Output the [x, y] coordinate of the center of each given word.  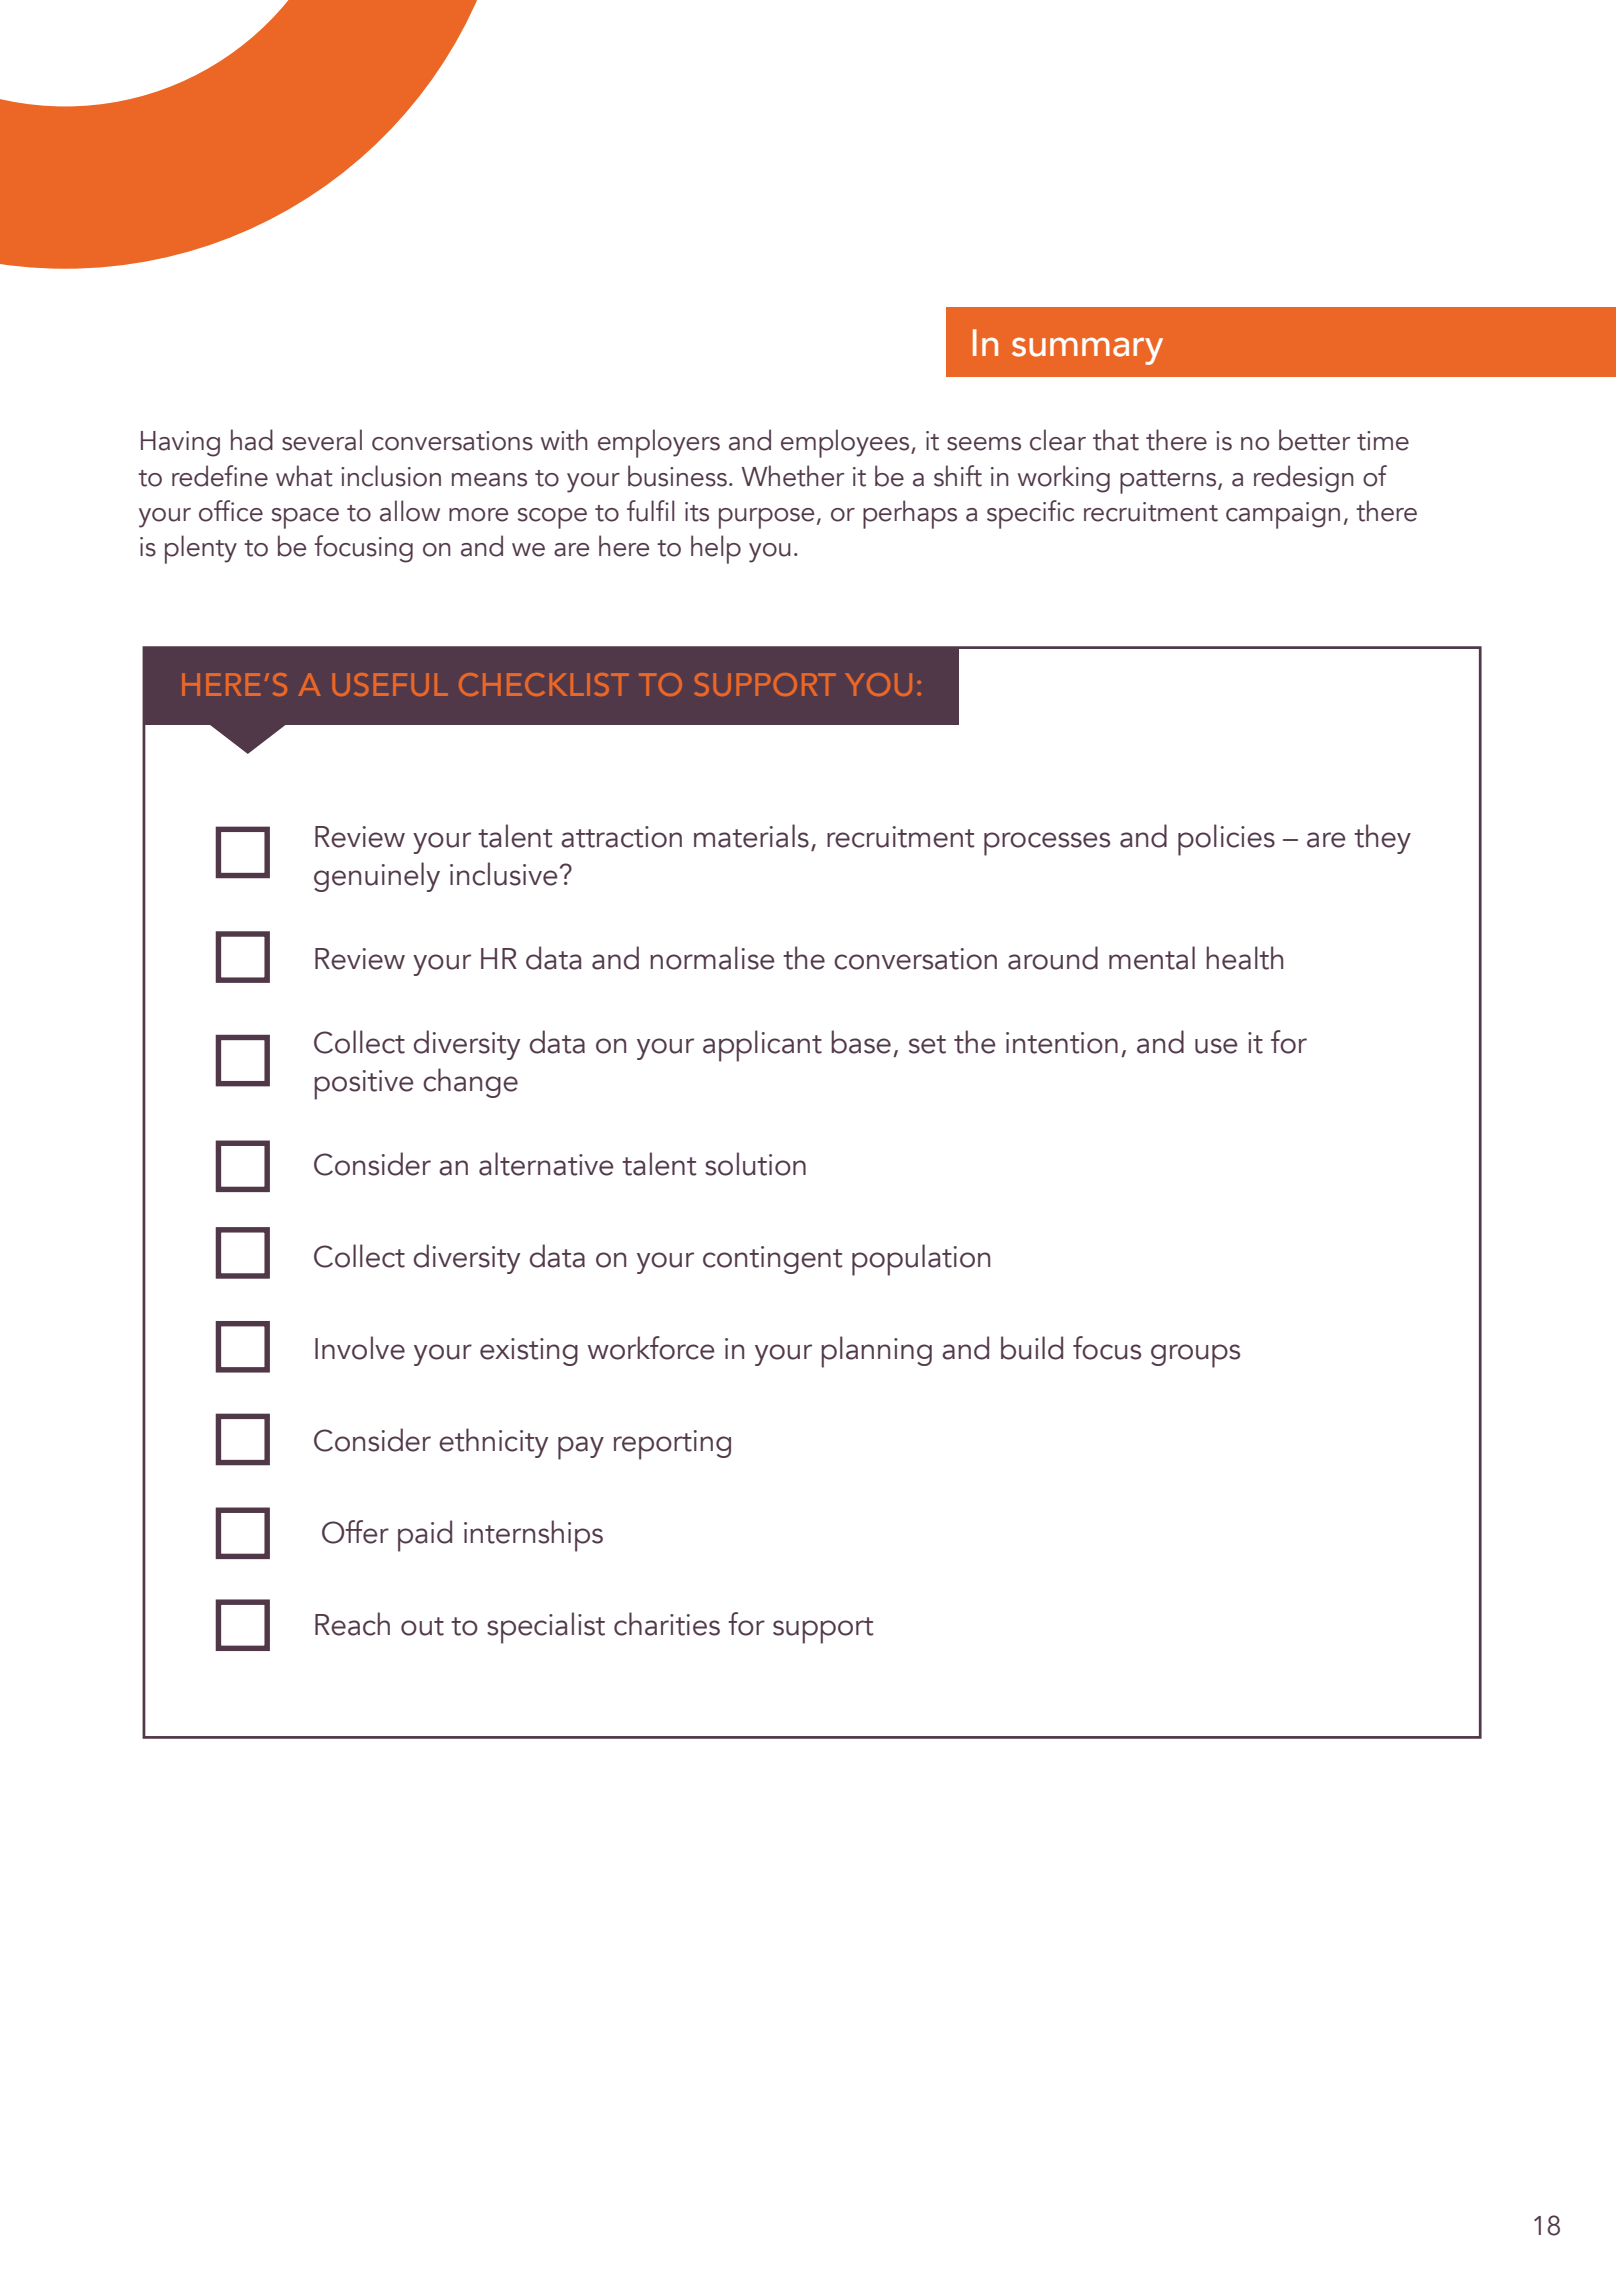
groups [1195, 1356]
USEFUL [390, 684]
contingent [772, 1260]
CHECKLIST [543, 684]
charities [667, 1624]
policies [1226, 840]
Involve [360, 1348]
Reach [352, 1624]
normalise [712, 958]
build [1032, 1348]
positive [364, 1085]
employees [846, 443]
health [1244, 958]
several [322, 440]
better [1314, 440]
